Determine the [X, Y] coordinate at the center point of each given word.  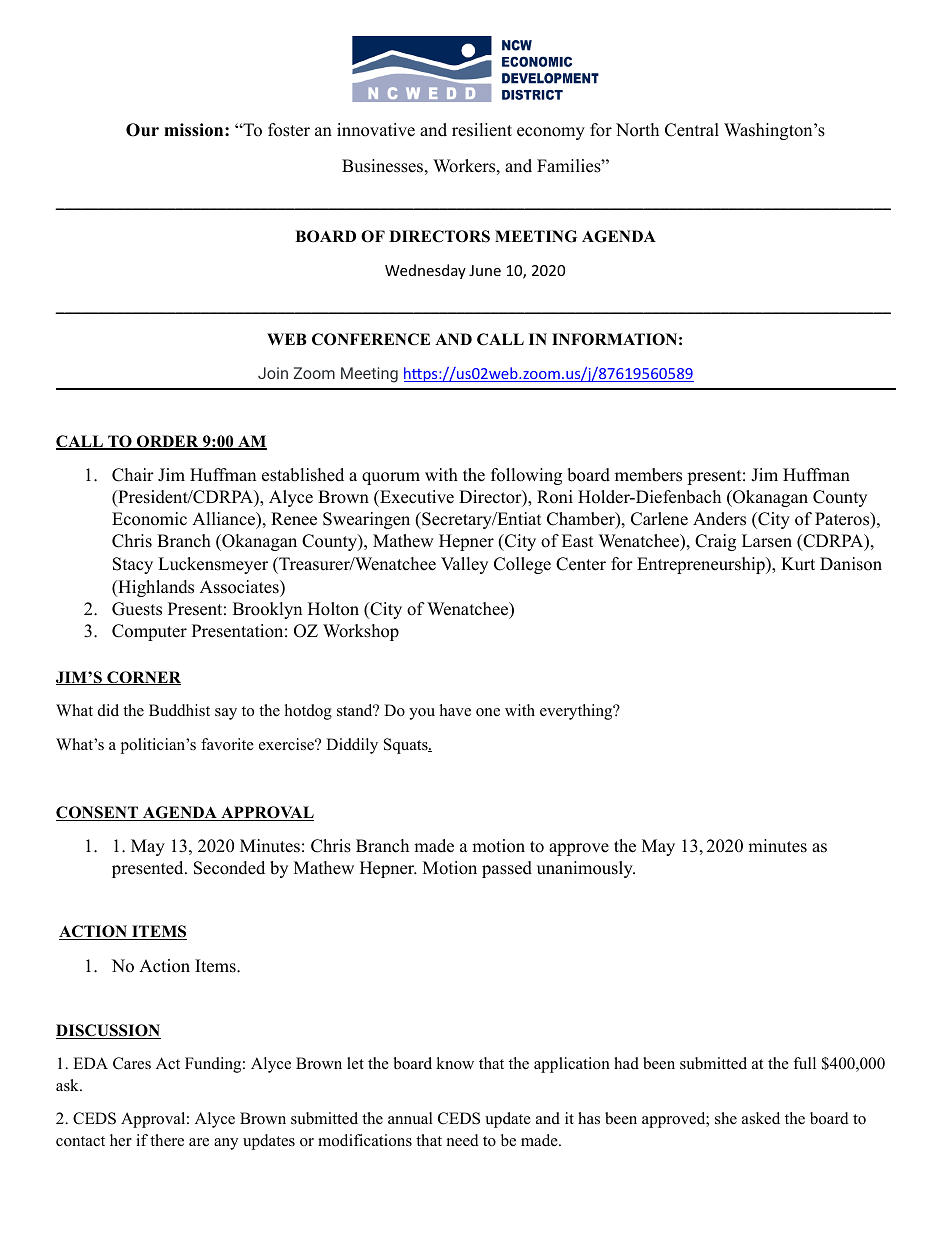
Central [692, 130]
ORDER [168, 442]
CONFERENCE [371, 339]
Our [142, 130]
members [648, 475]
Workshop [361, 632]
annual [410, 1118]
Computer [149, 632]
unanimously [586, 869]
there [167, 1140]
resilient [482, 130]
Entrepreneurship [702, 565]
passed [507, 869]
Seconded [229, 868]
